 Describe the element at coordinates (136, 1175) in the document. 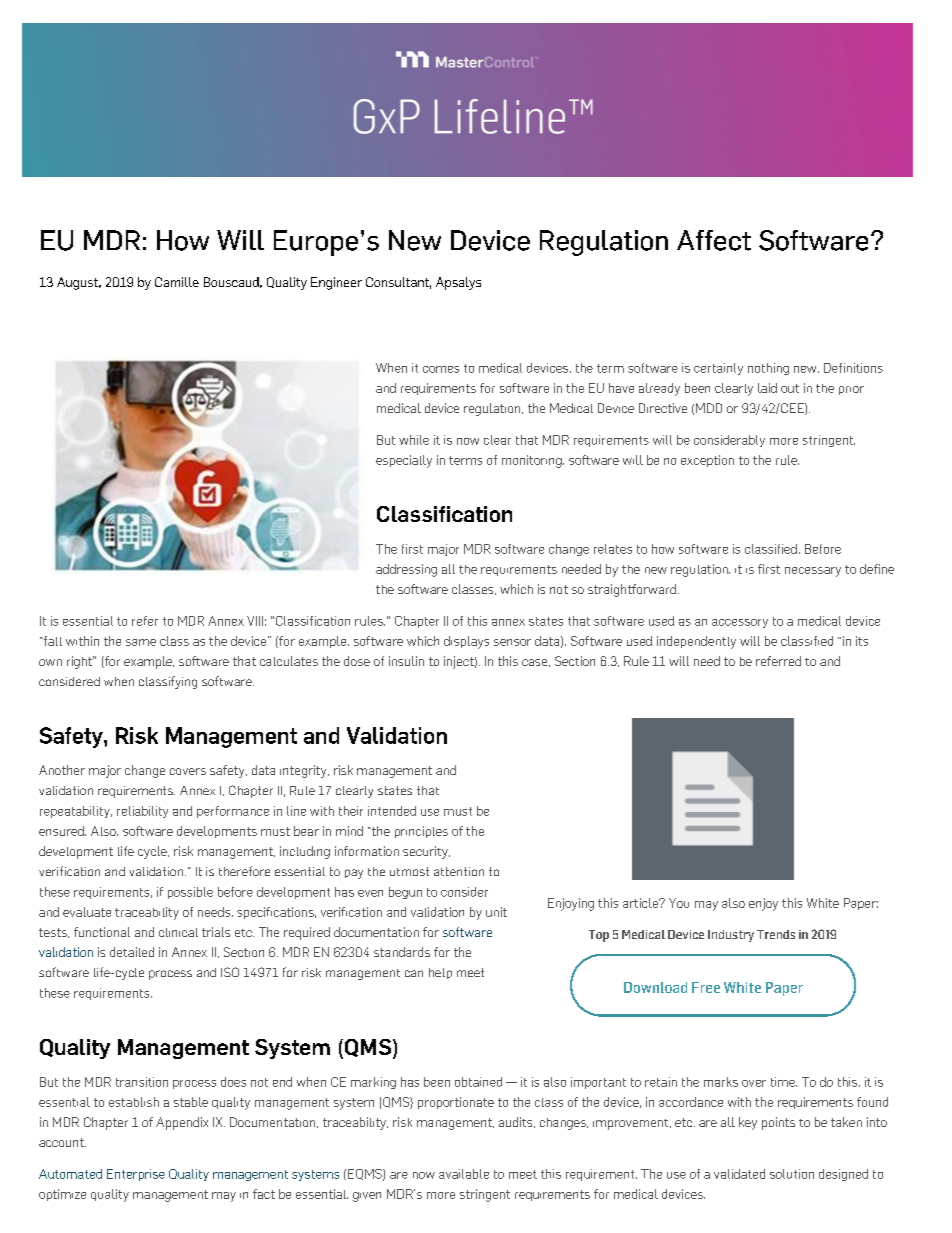

I see `Enterprise` at that location.
